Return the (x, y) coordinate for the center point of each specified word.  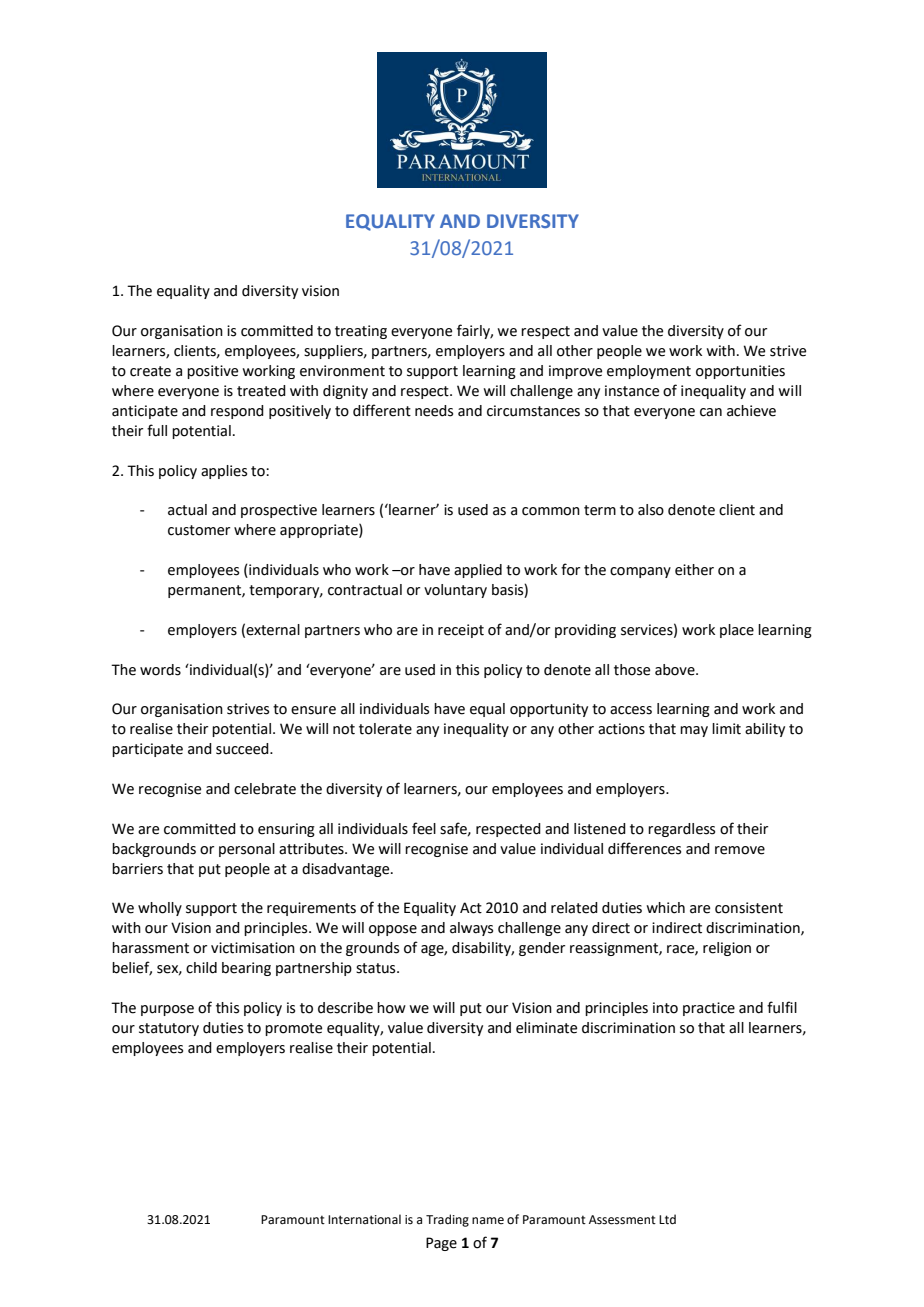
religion (727, 949)
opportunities (740, 372)
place (737, 631)
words (160, 670)
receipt (461, 631)
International (364, 1219)
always (471, 929)
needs (434, 411)
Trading (447, 1220)
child (201, 968)
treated (261, 391)
